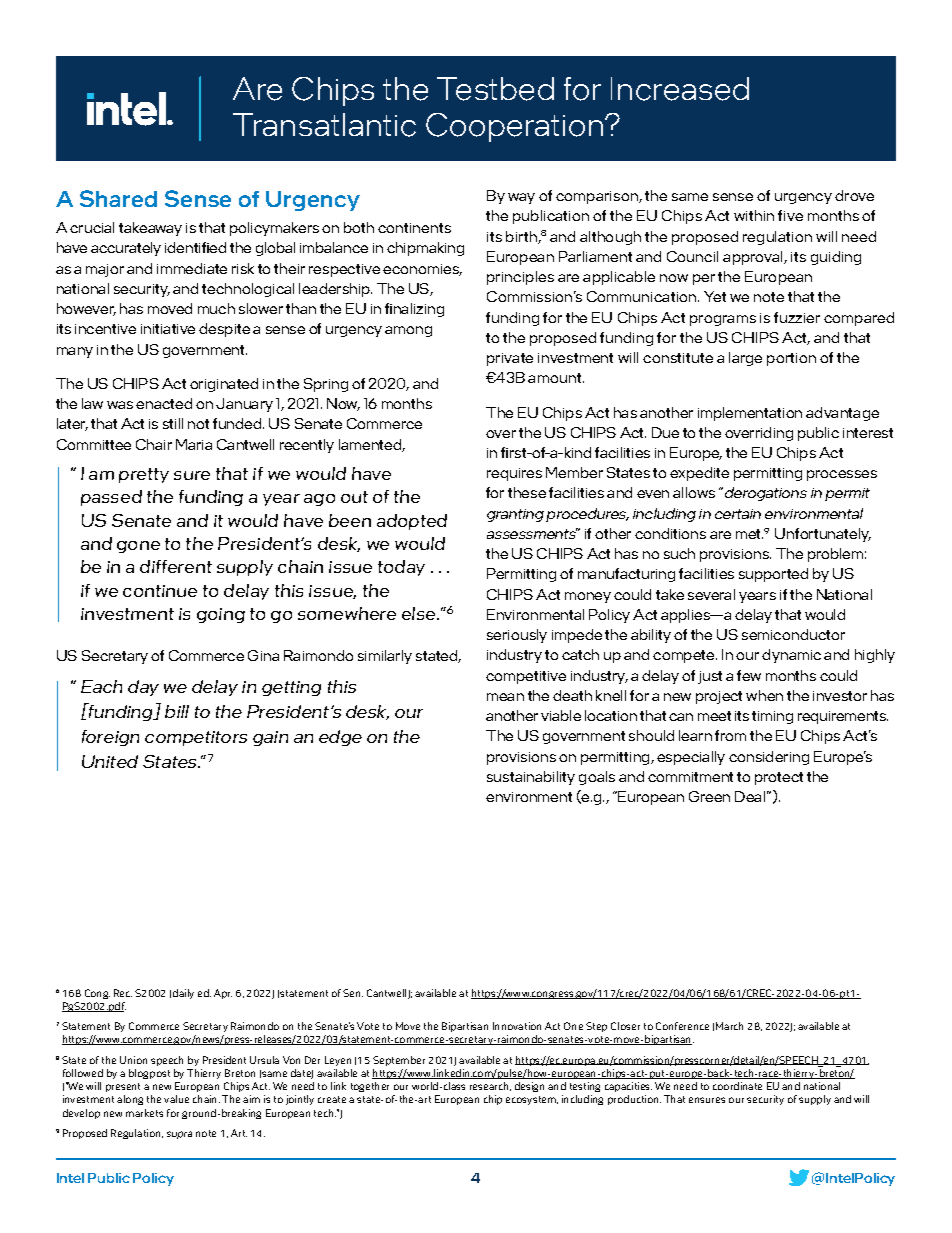 The height and width of the screenshot is (1233, 952). Describe the element at coordinates (737, 1086) in the screenshot. I see `coordinate` at that location.
